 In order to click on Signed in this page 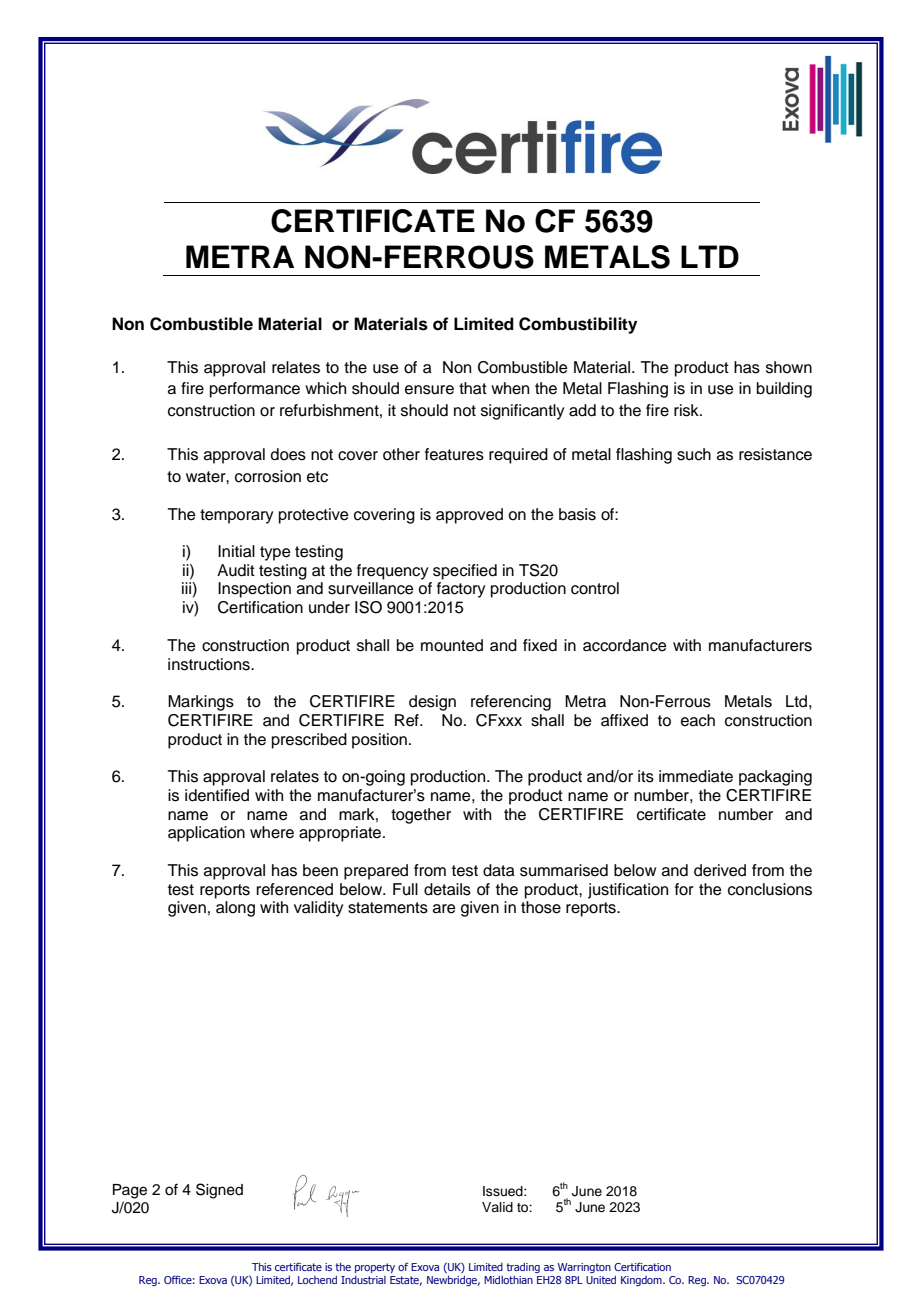, I will do `click(219, 1191)`.
